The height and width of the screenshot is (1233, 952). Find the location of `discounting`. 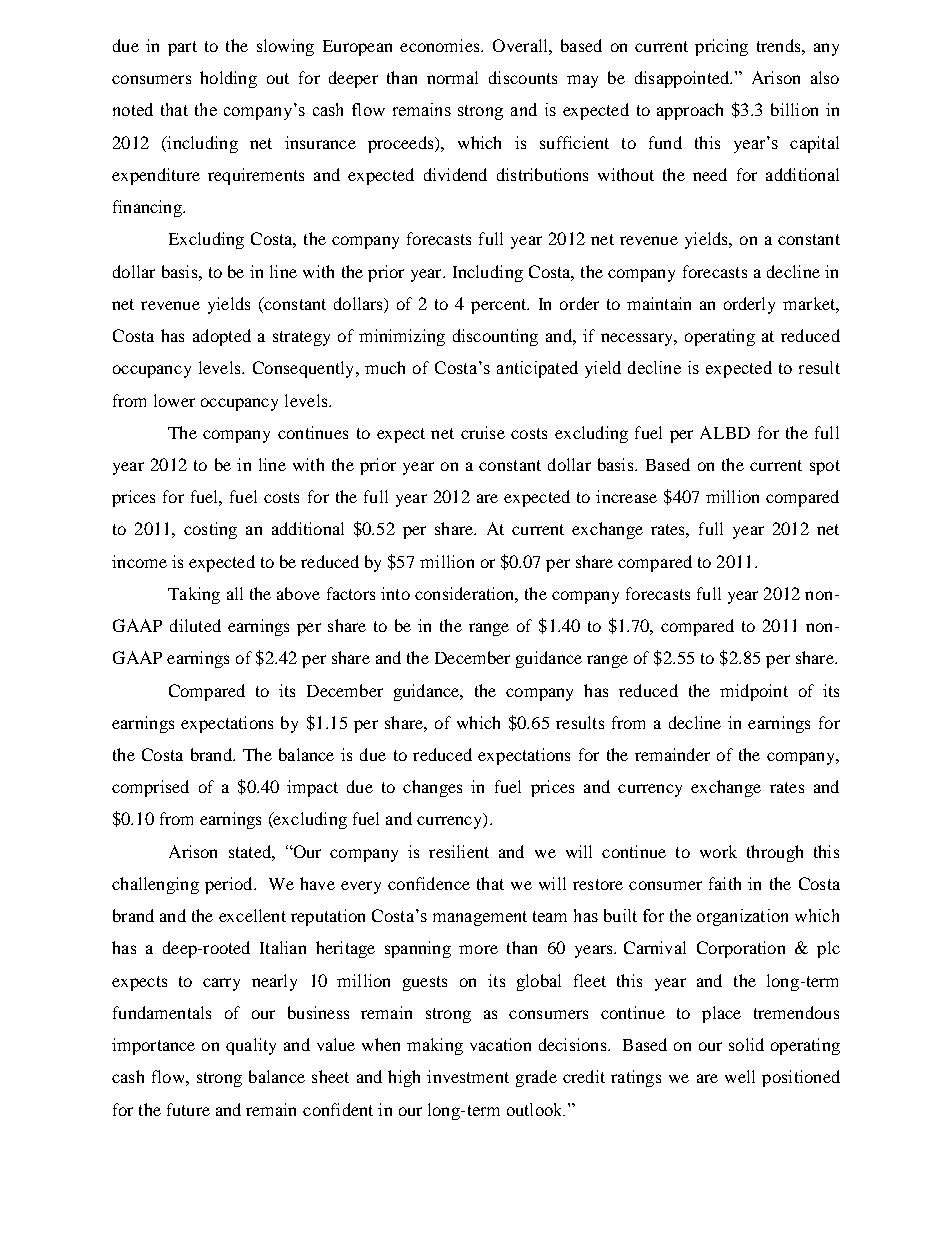

discounting is located at coordinates (495, 337).
